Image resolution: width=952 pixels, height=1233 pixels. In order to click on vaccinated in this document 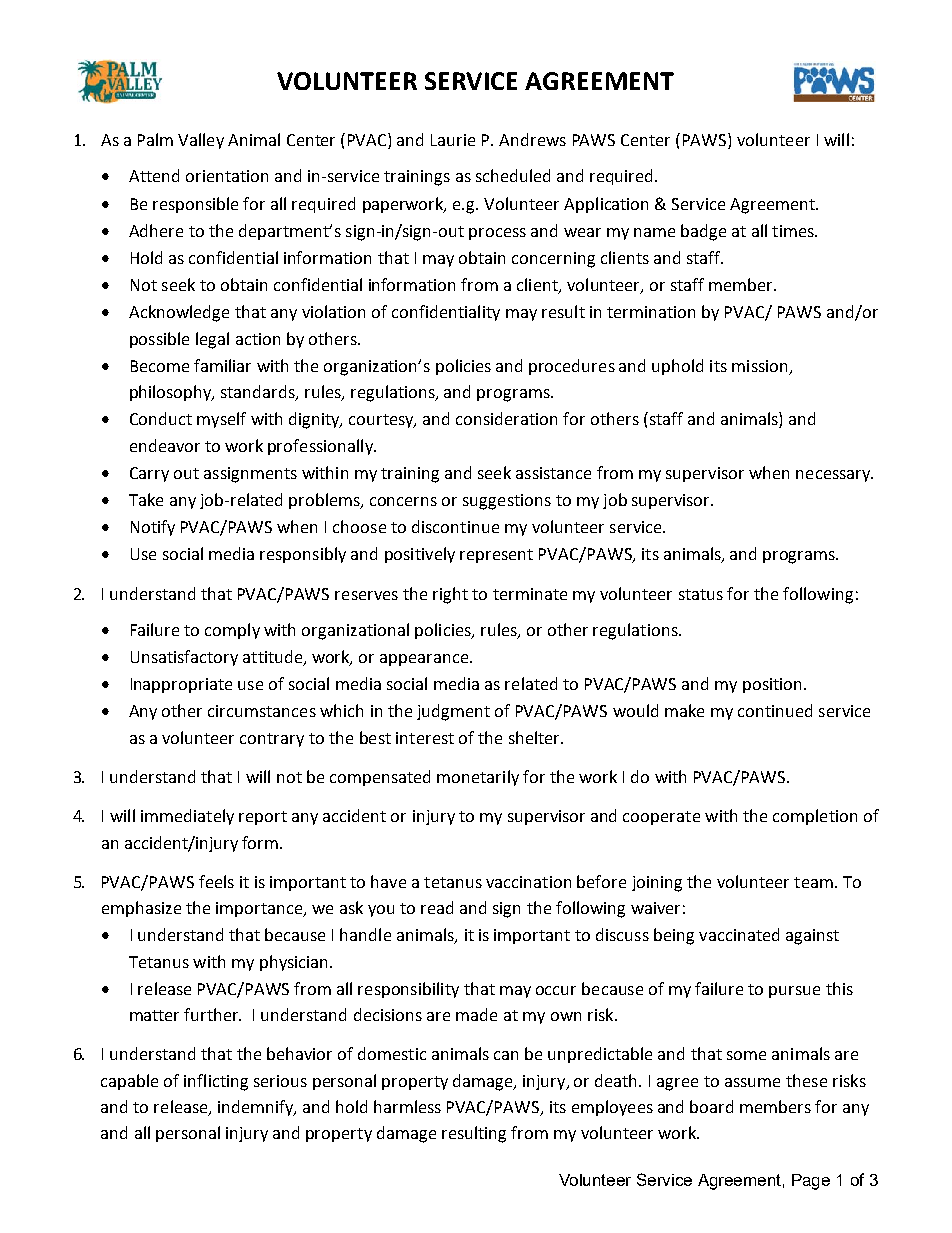, I will do `click(739, 934)`.
